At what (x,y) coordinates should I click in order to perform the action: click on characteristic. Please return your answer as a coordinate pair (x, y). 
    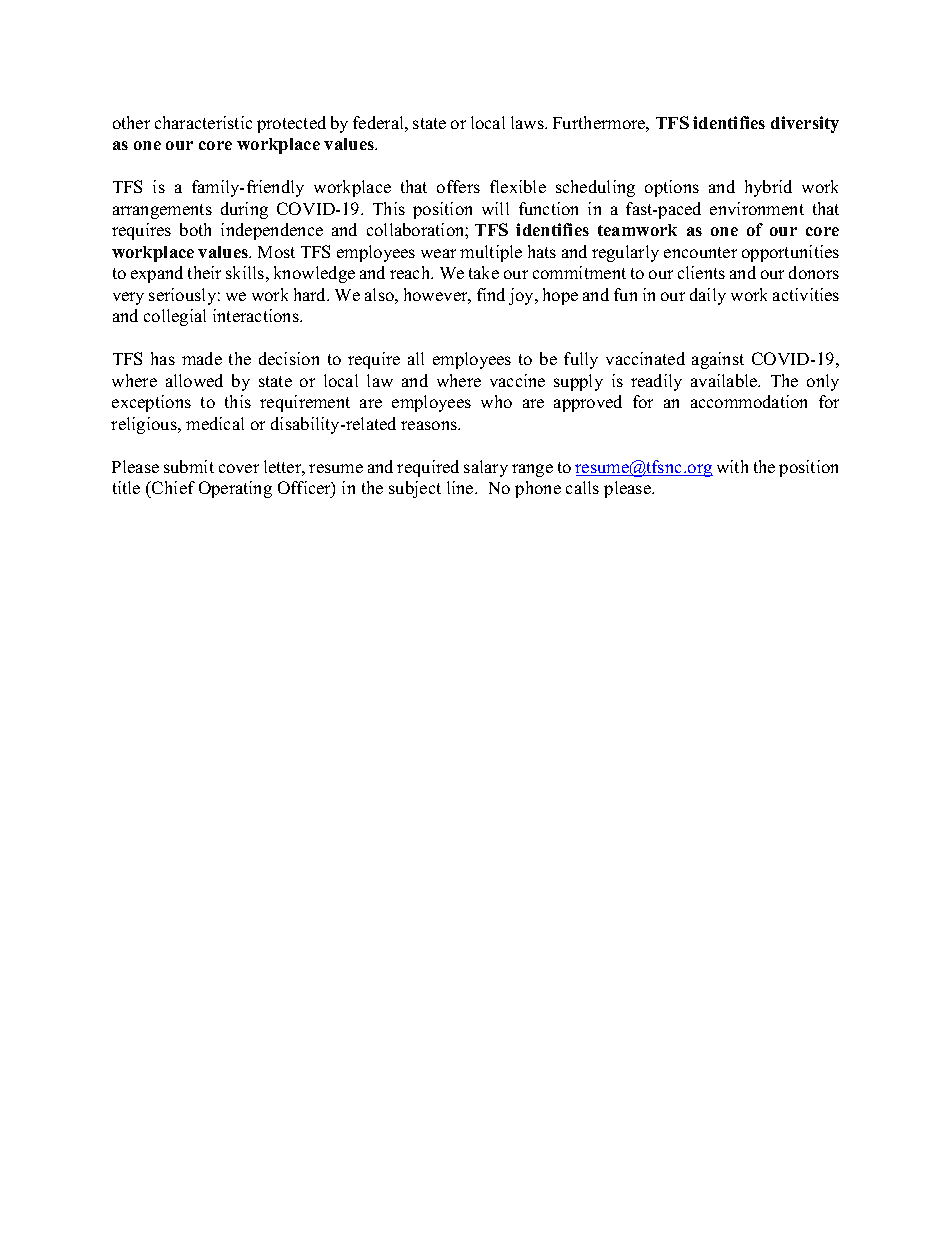
    Looking at the image, I should click on (203, 122).
